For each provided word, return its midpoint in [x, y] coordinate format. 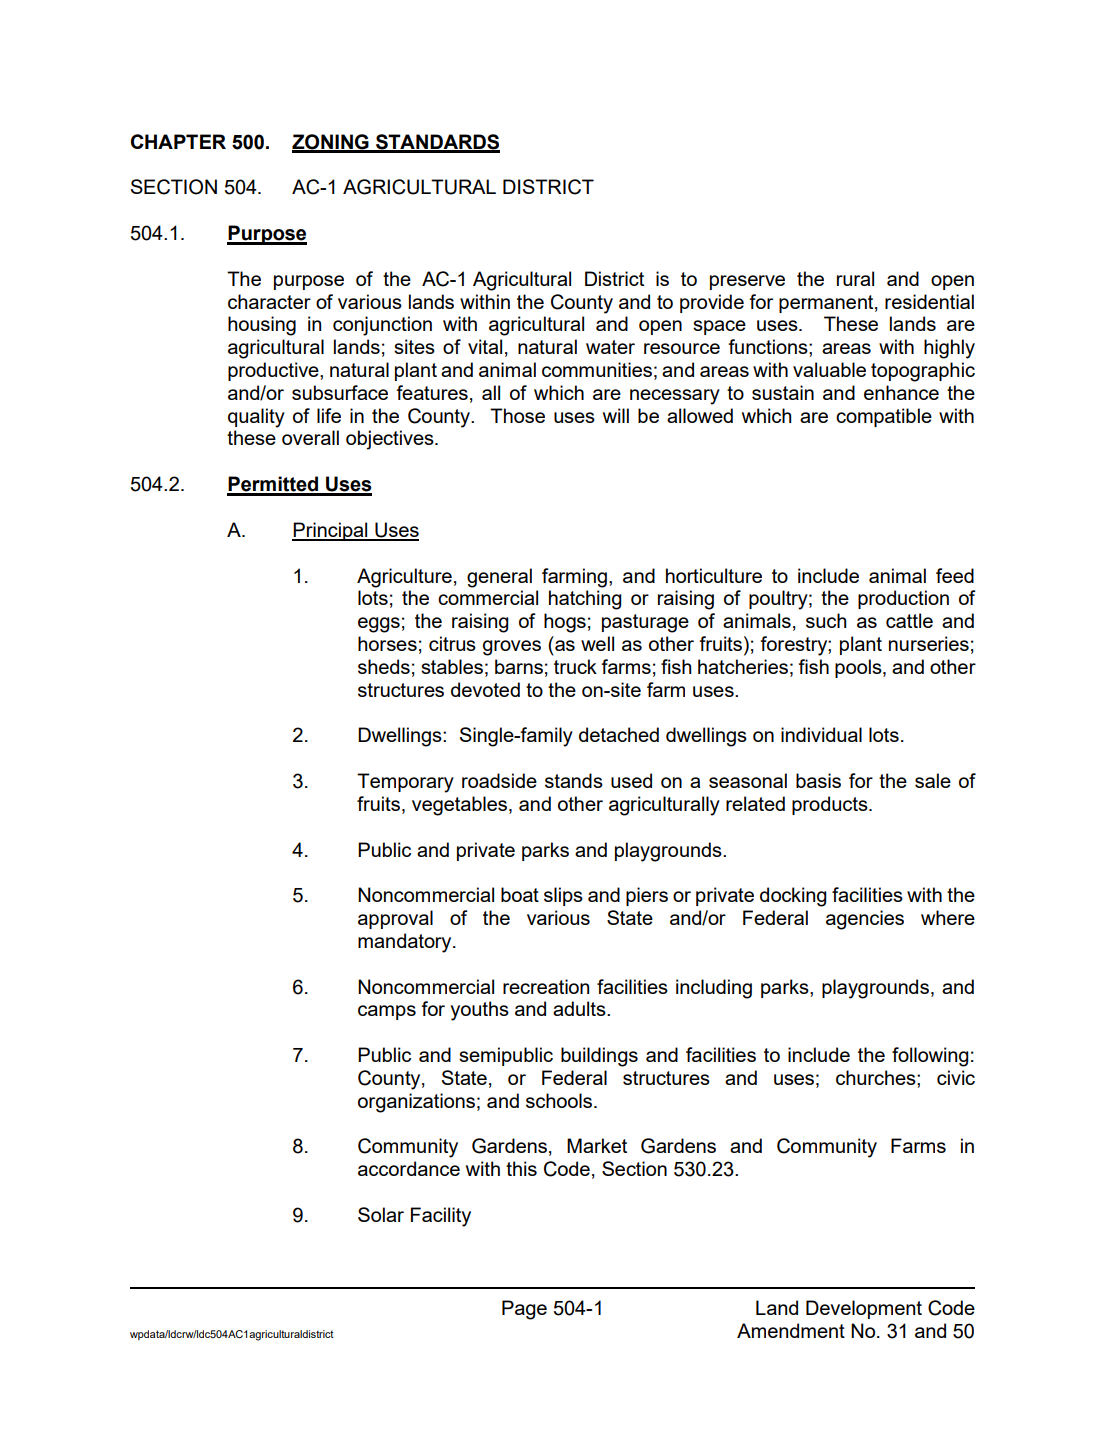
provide [712, 303]
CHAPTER [178, 141]
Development [864, 1309]
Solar [381, 1214]
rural [855, 278]
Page [524, 1310]
